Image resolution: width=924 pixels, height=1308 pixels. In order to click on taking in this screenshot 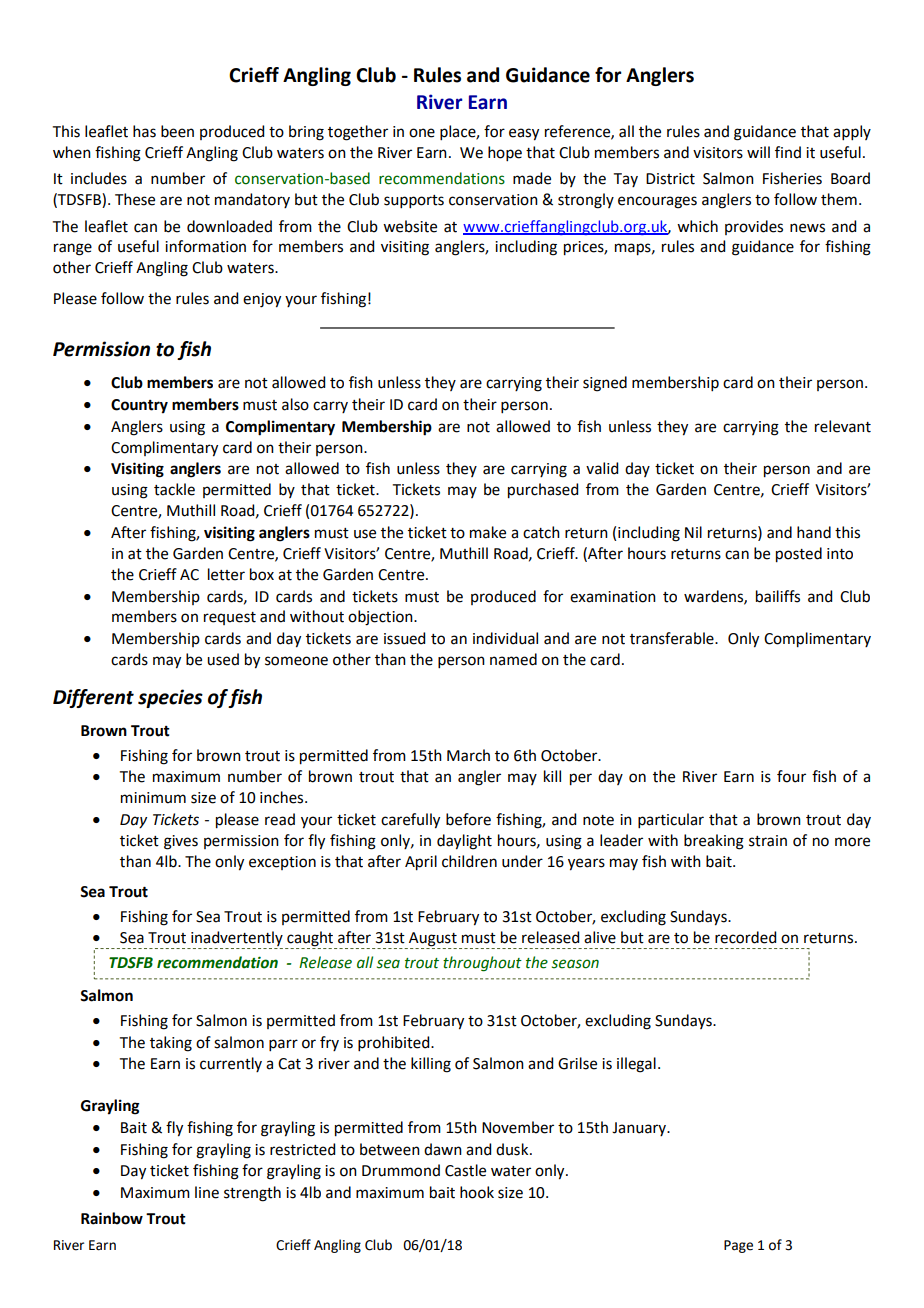, I will do `click(171, 1044)`.
